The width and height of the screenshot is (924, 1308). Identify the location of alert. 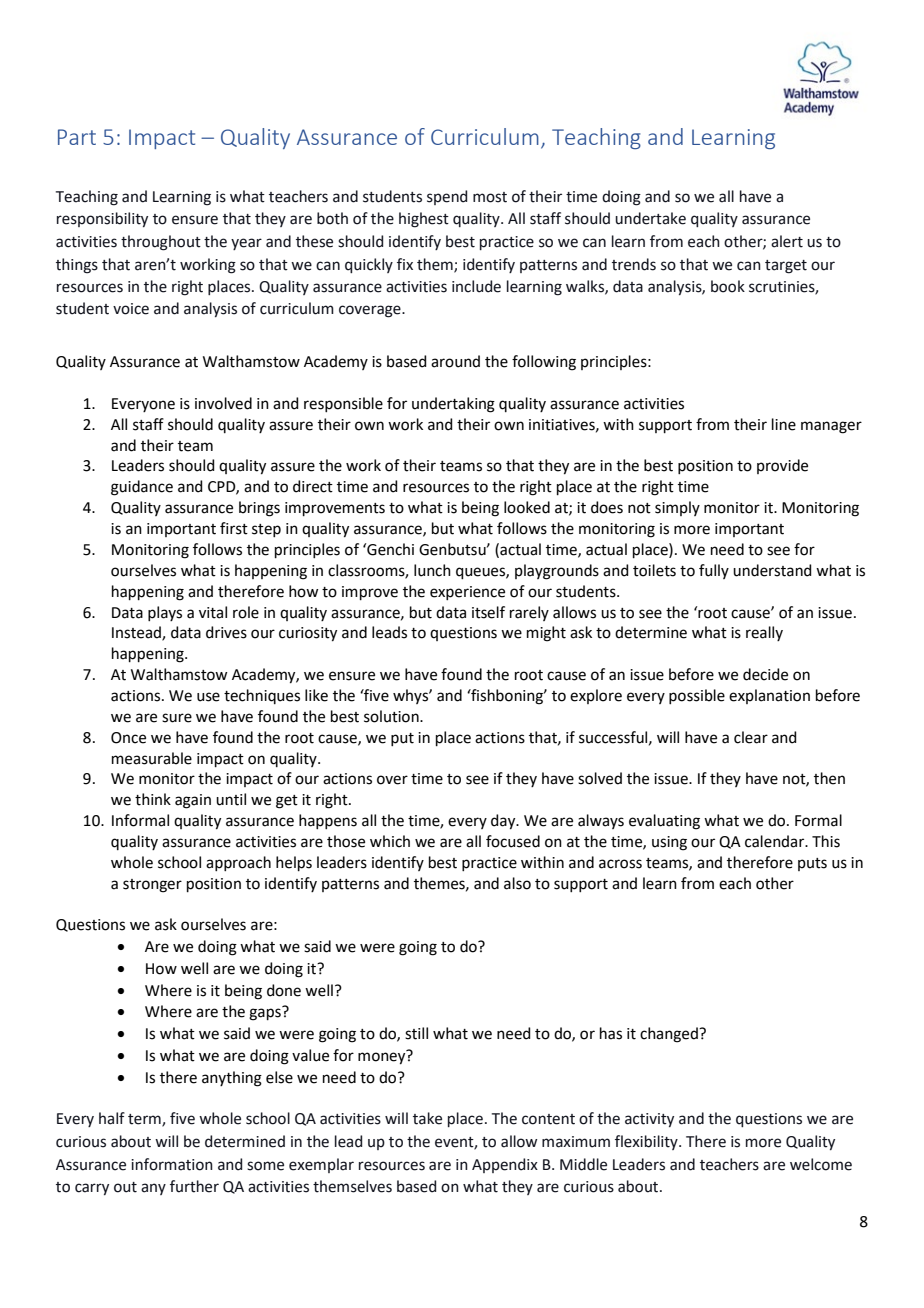
(787, 241).
